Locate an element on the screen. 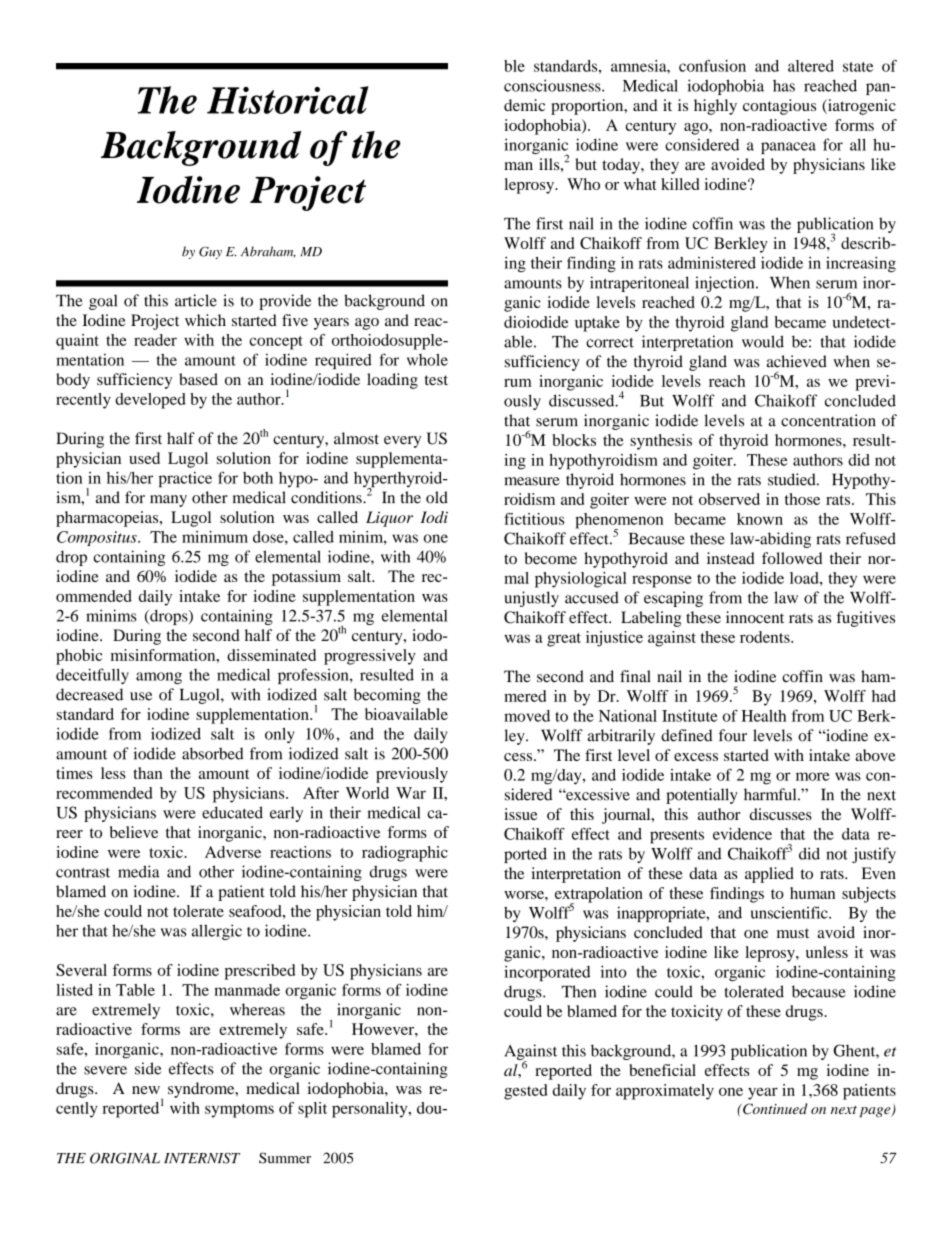  those is located at coordinates (802, 499).
